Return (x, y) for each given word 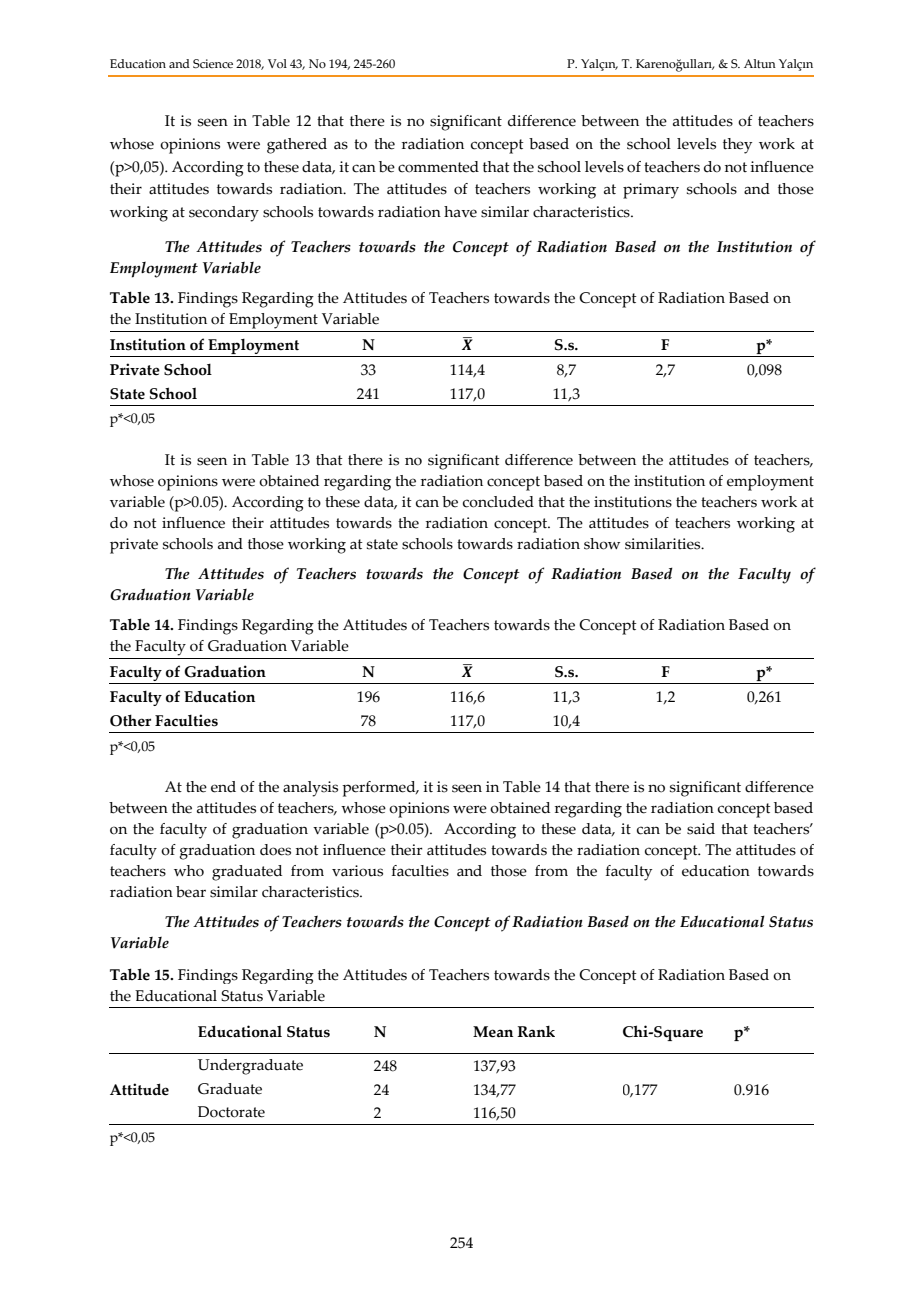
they (737, 146)
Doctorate (231, 1112)
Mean (493, 1032)
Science (213, 63)
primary (651, 191)
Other (130, 720)
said (701, 829)
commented (438, 167)
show (602, 544)
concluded (498, 502)
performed (380, 789)
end (223, 787)
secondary (224, 214)
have (460, 212)
